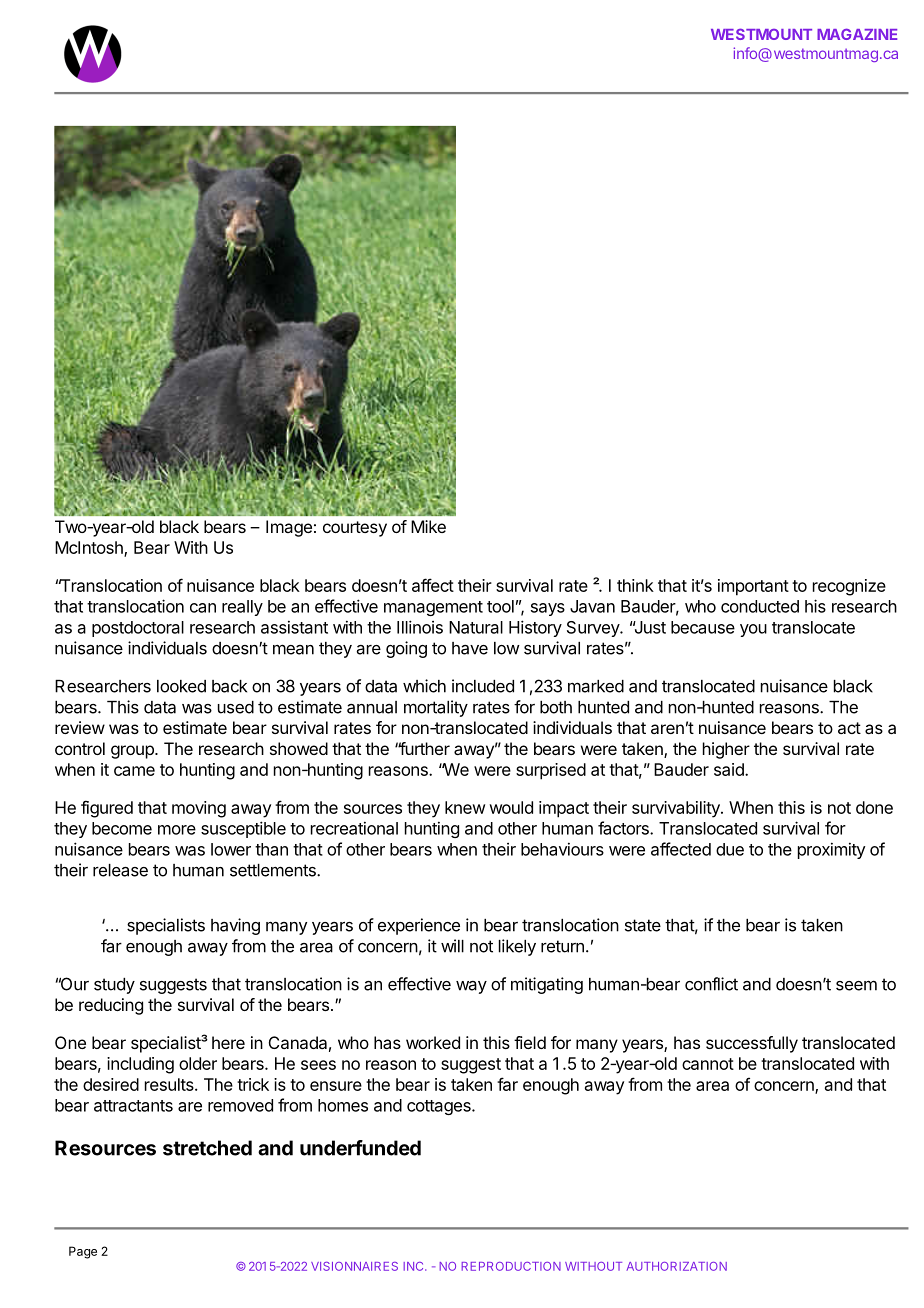  What do you see at coordinates (289, 528) in the screenshot?
I see `Image` at bounding box center [289, 528].
